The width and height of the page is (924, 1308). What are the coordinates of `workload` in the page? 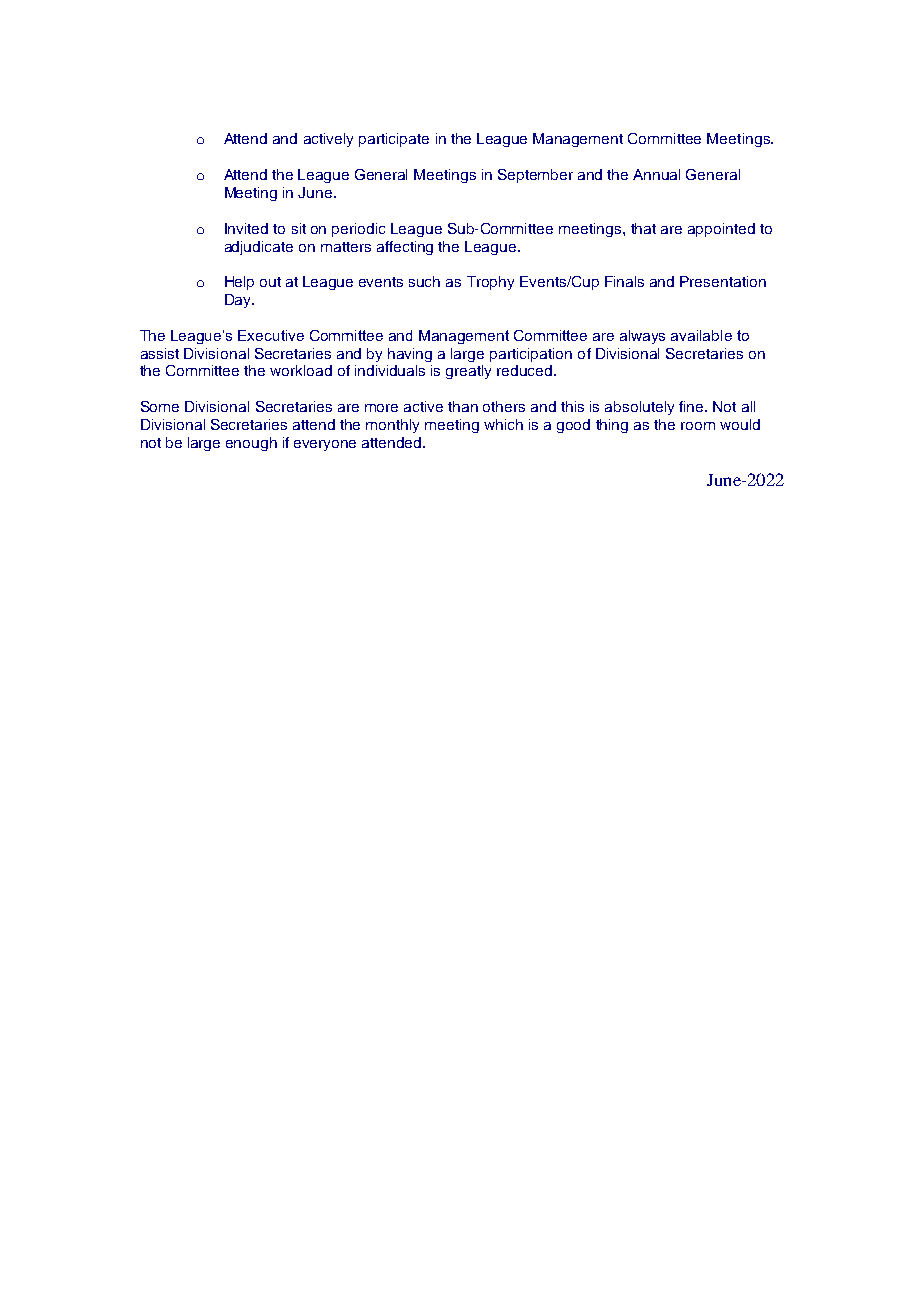 It's located at (301, 370).
